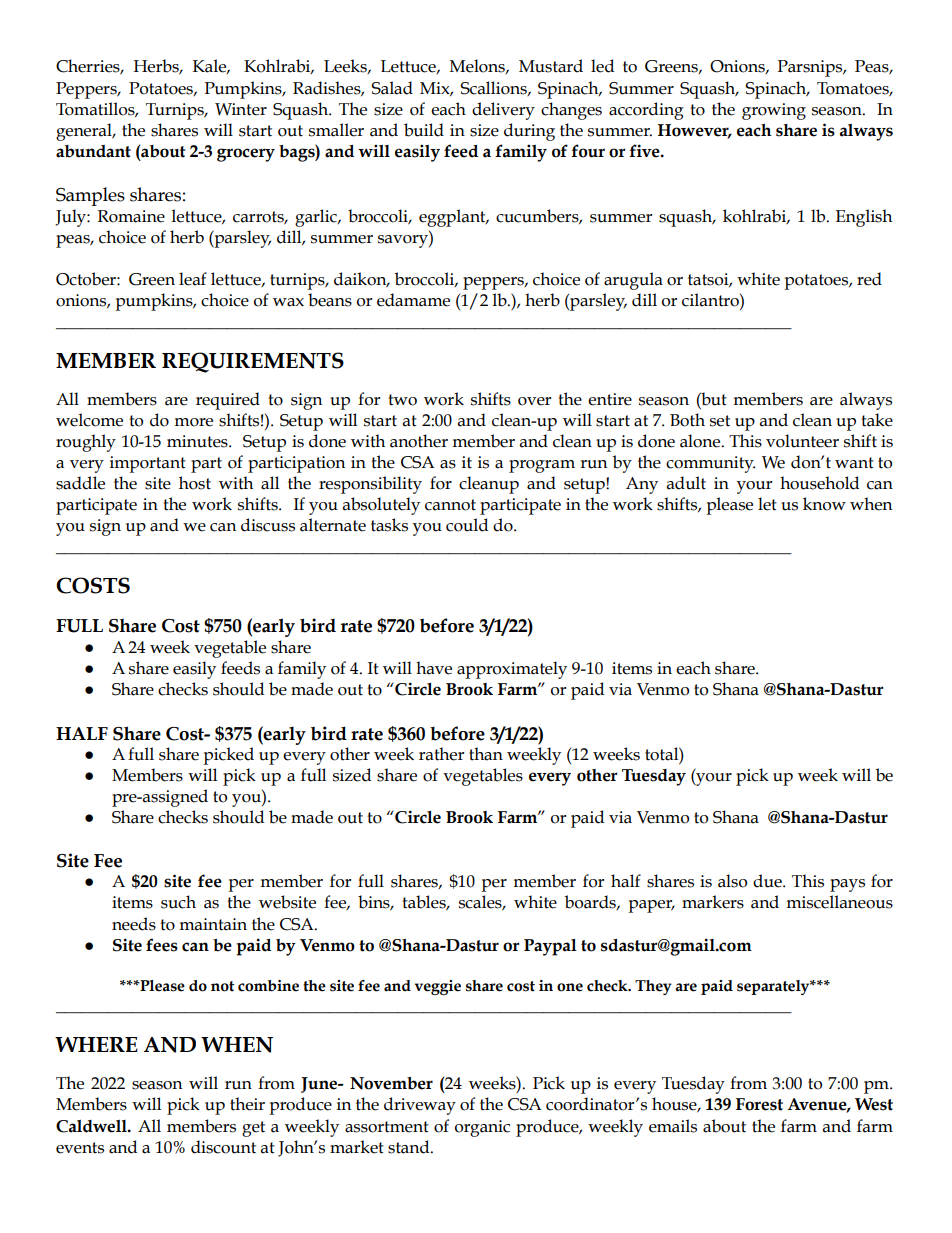  Describe the element at coordinates (774, 111) in the screenshot. I see `growing` at that location.
